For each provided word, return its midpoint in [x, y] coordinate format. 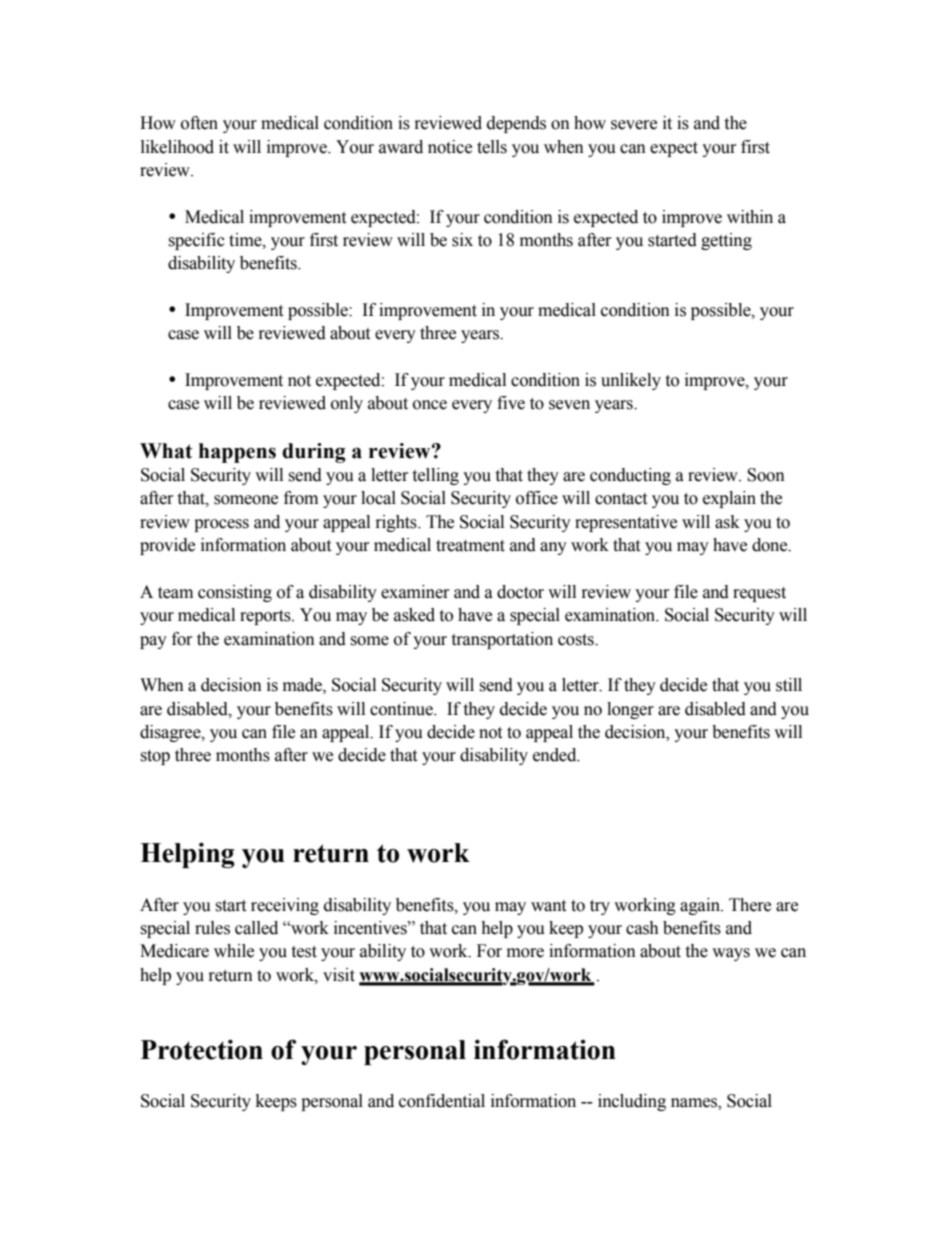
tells [492, 147]
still [789, 685]
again [701, 906]
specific [196, 241]
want [548, 906]
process [221, 525]
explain [729, 499]
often [199, 123]
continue [402, 709]
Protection [202, 1049]
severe [634, 125]
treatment [470, 546]
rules [212, 928]
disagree [171, 733]
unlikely [631, 381]
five [511, 403]
